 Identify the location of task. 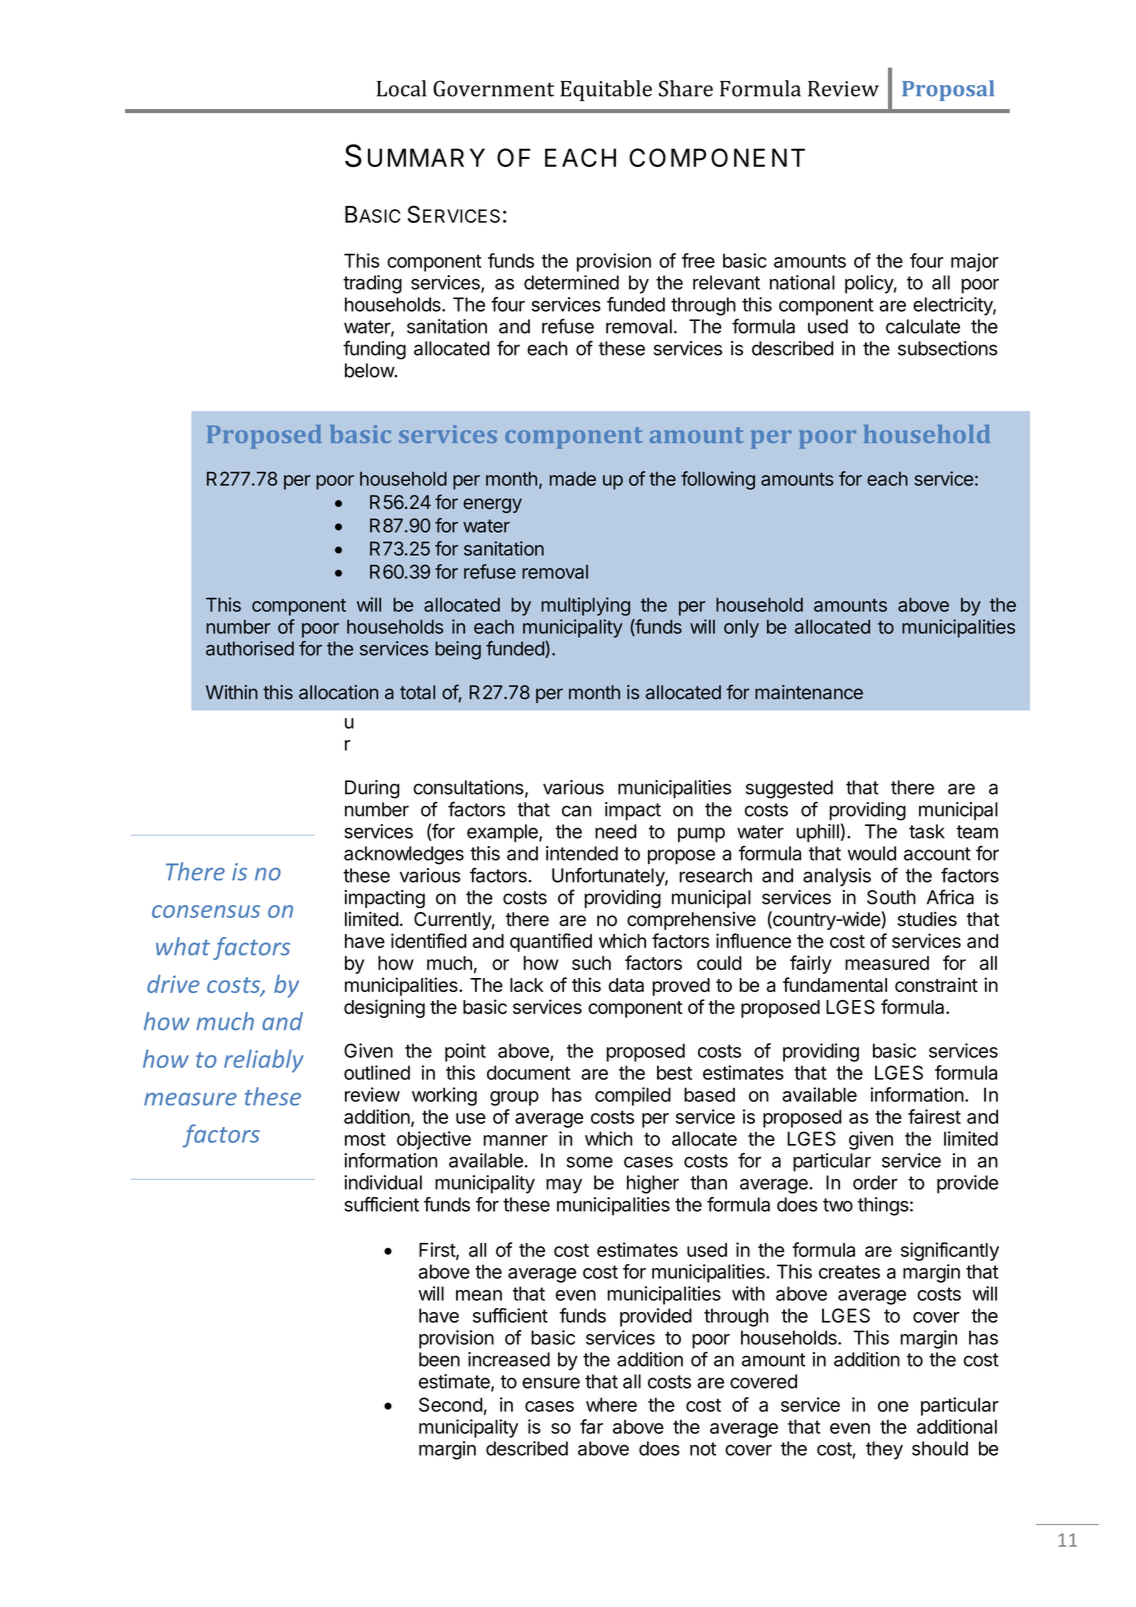
(927, 831).
